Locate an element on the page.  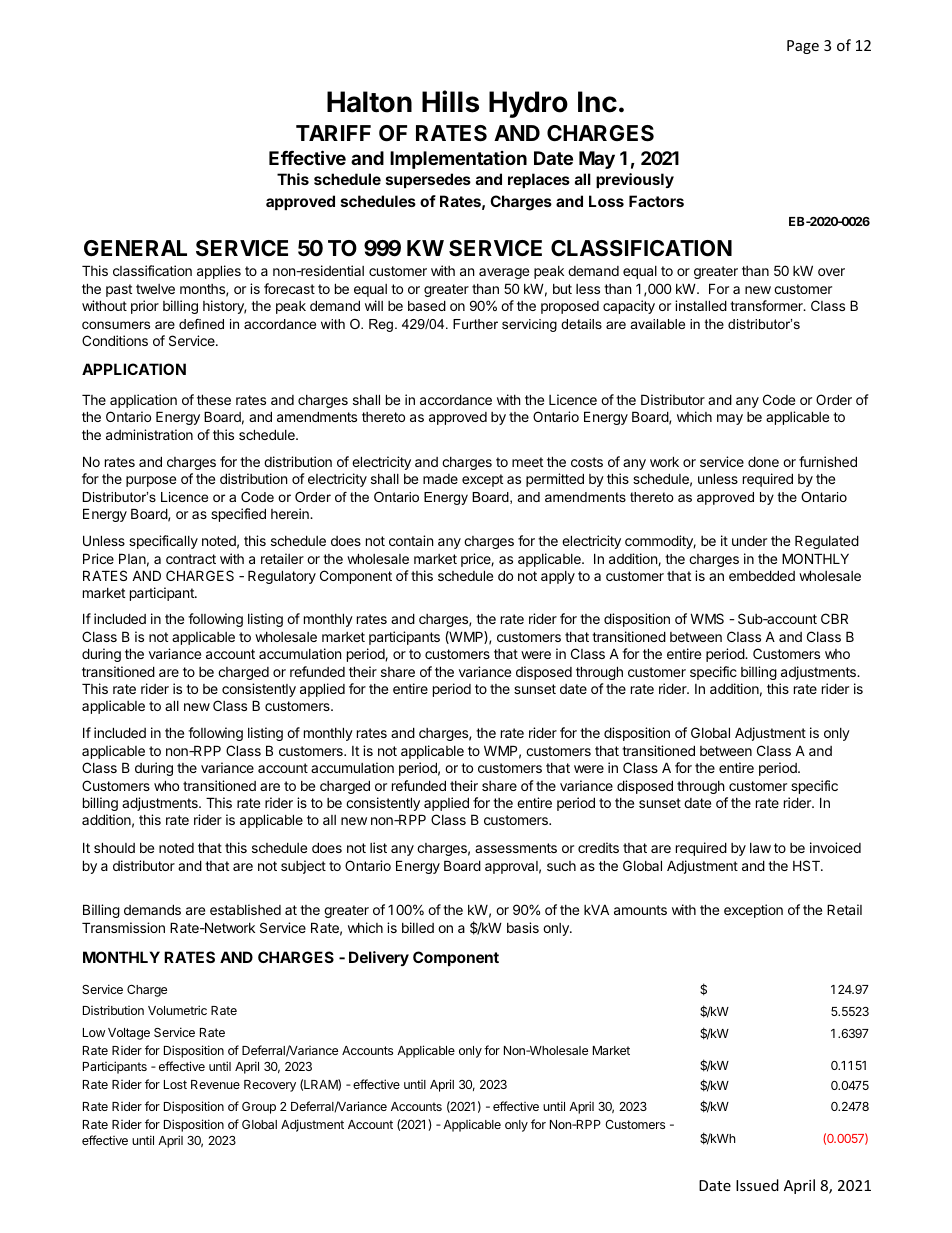
Page is located at coordinates (803, 47).
